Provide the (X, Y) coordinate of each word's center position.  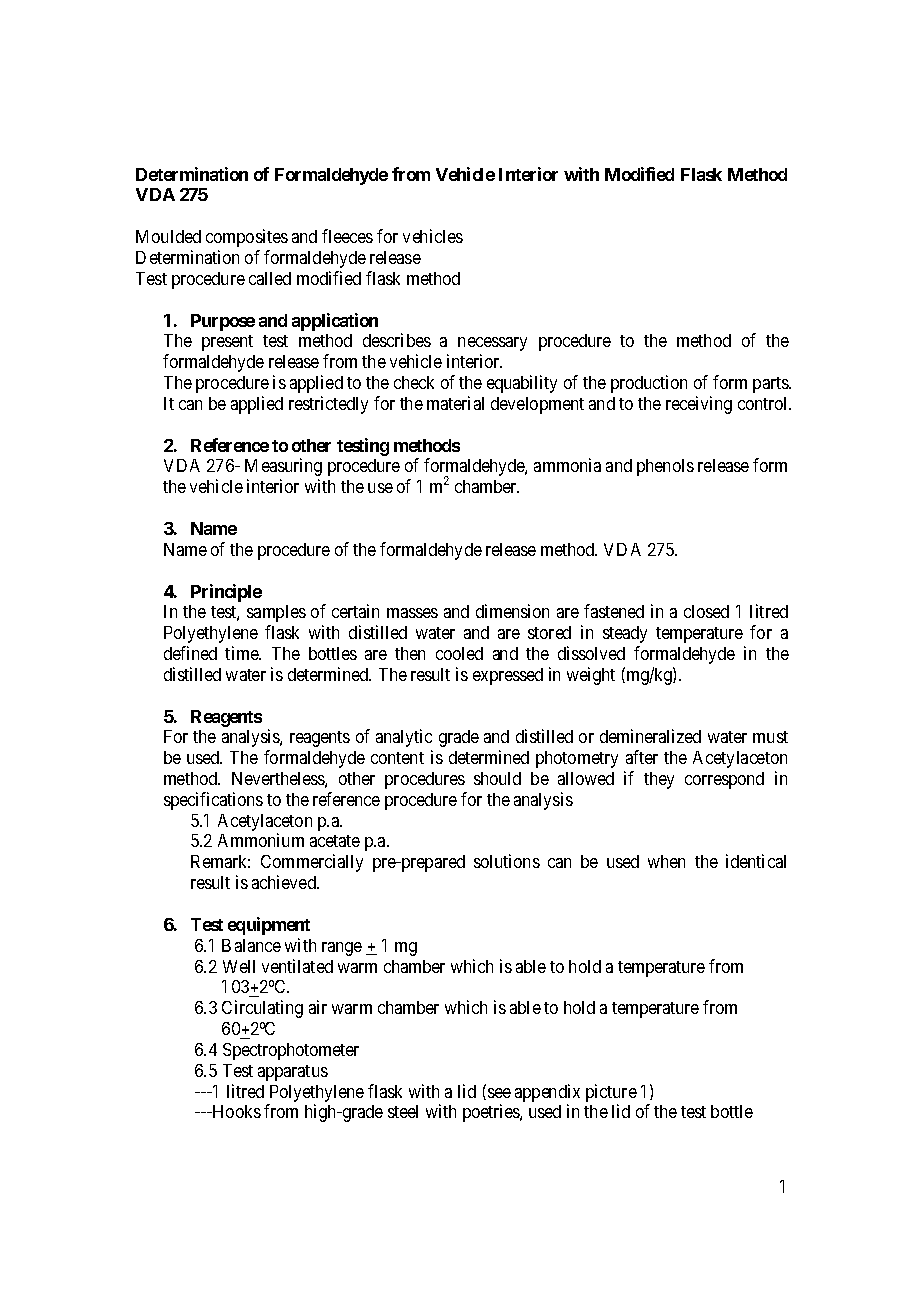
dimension (512, 611)
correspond (724, 780)
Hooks (236, 1111)
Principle (226, 593)
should (497, 778)
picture (611, 1094)
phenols (665, 467)
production (649, 384)
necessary (492, 344)
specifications (213, 801)
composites (247, 238)
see (499, 1093)
